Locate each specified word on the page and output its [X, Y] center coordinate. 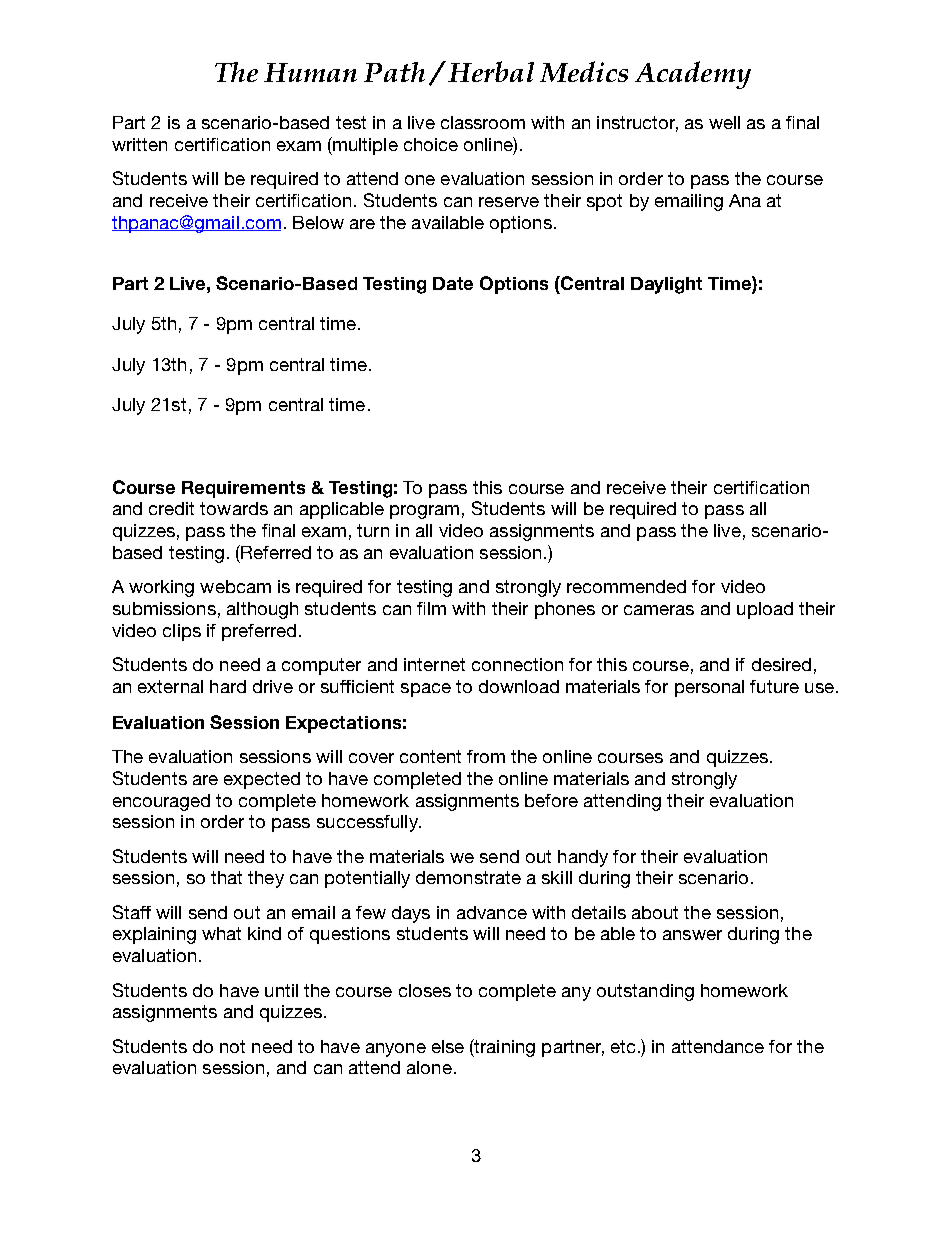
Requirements [243, 489]
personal [709, 688]
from [486, 756]
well [724, 122]
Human [310, 72]
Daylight [666, 285]
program [424, 512]
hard [228, 686]
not [232, 1046]
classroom [483, 122]
